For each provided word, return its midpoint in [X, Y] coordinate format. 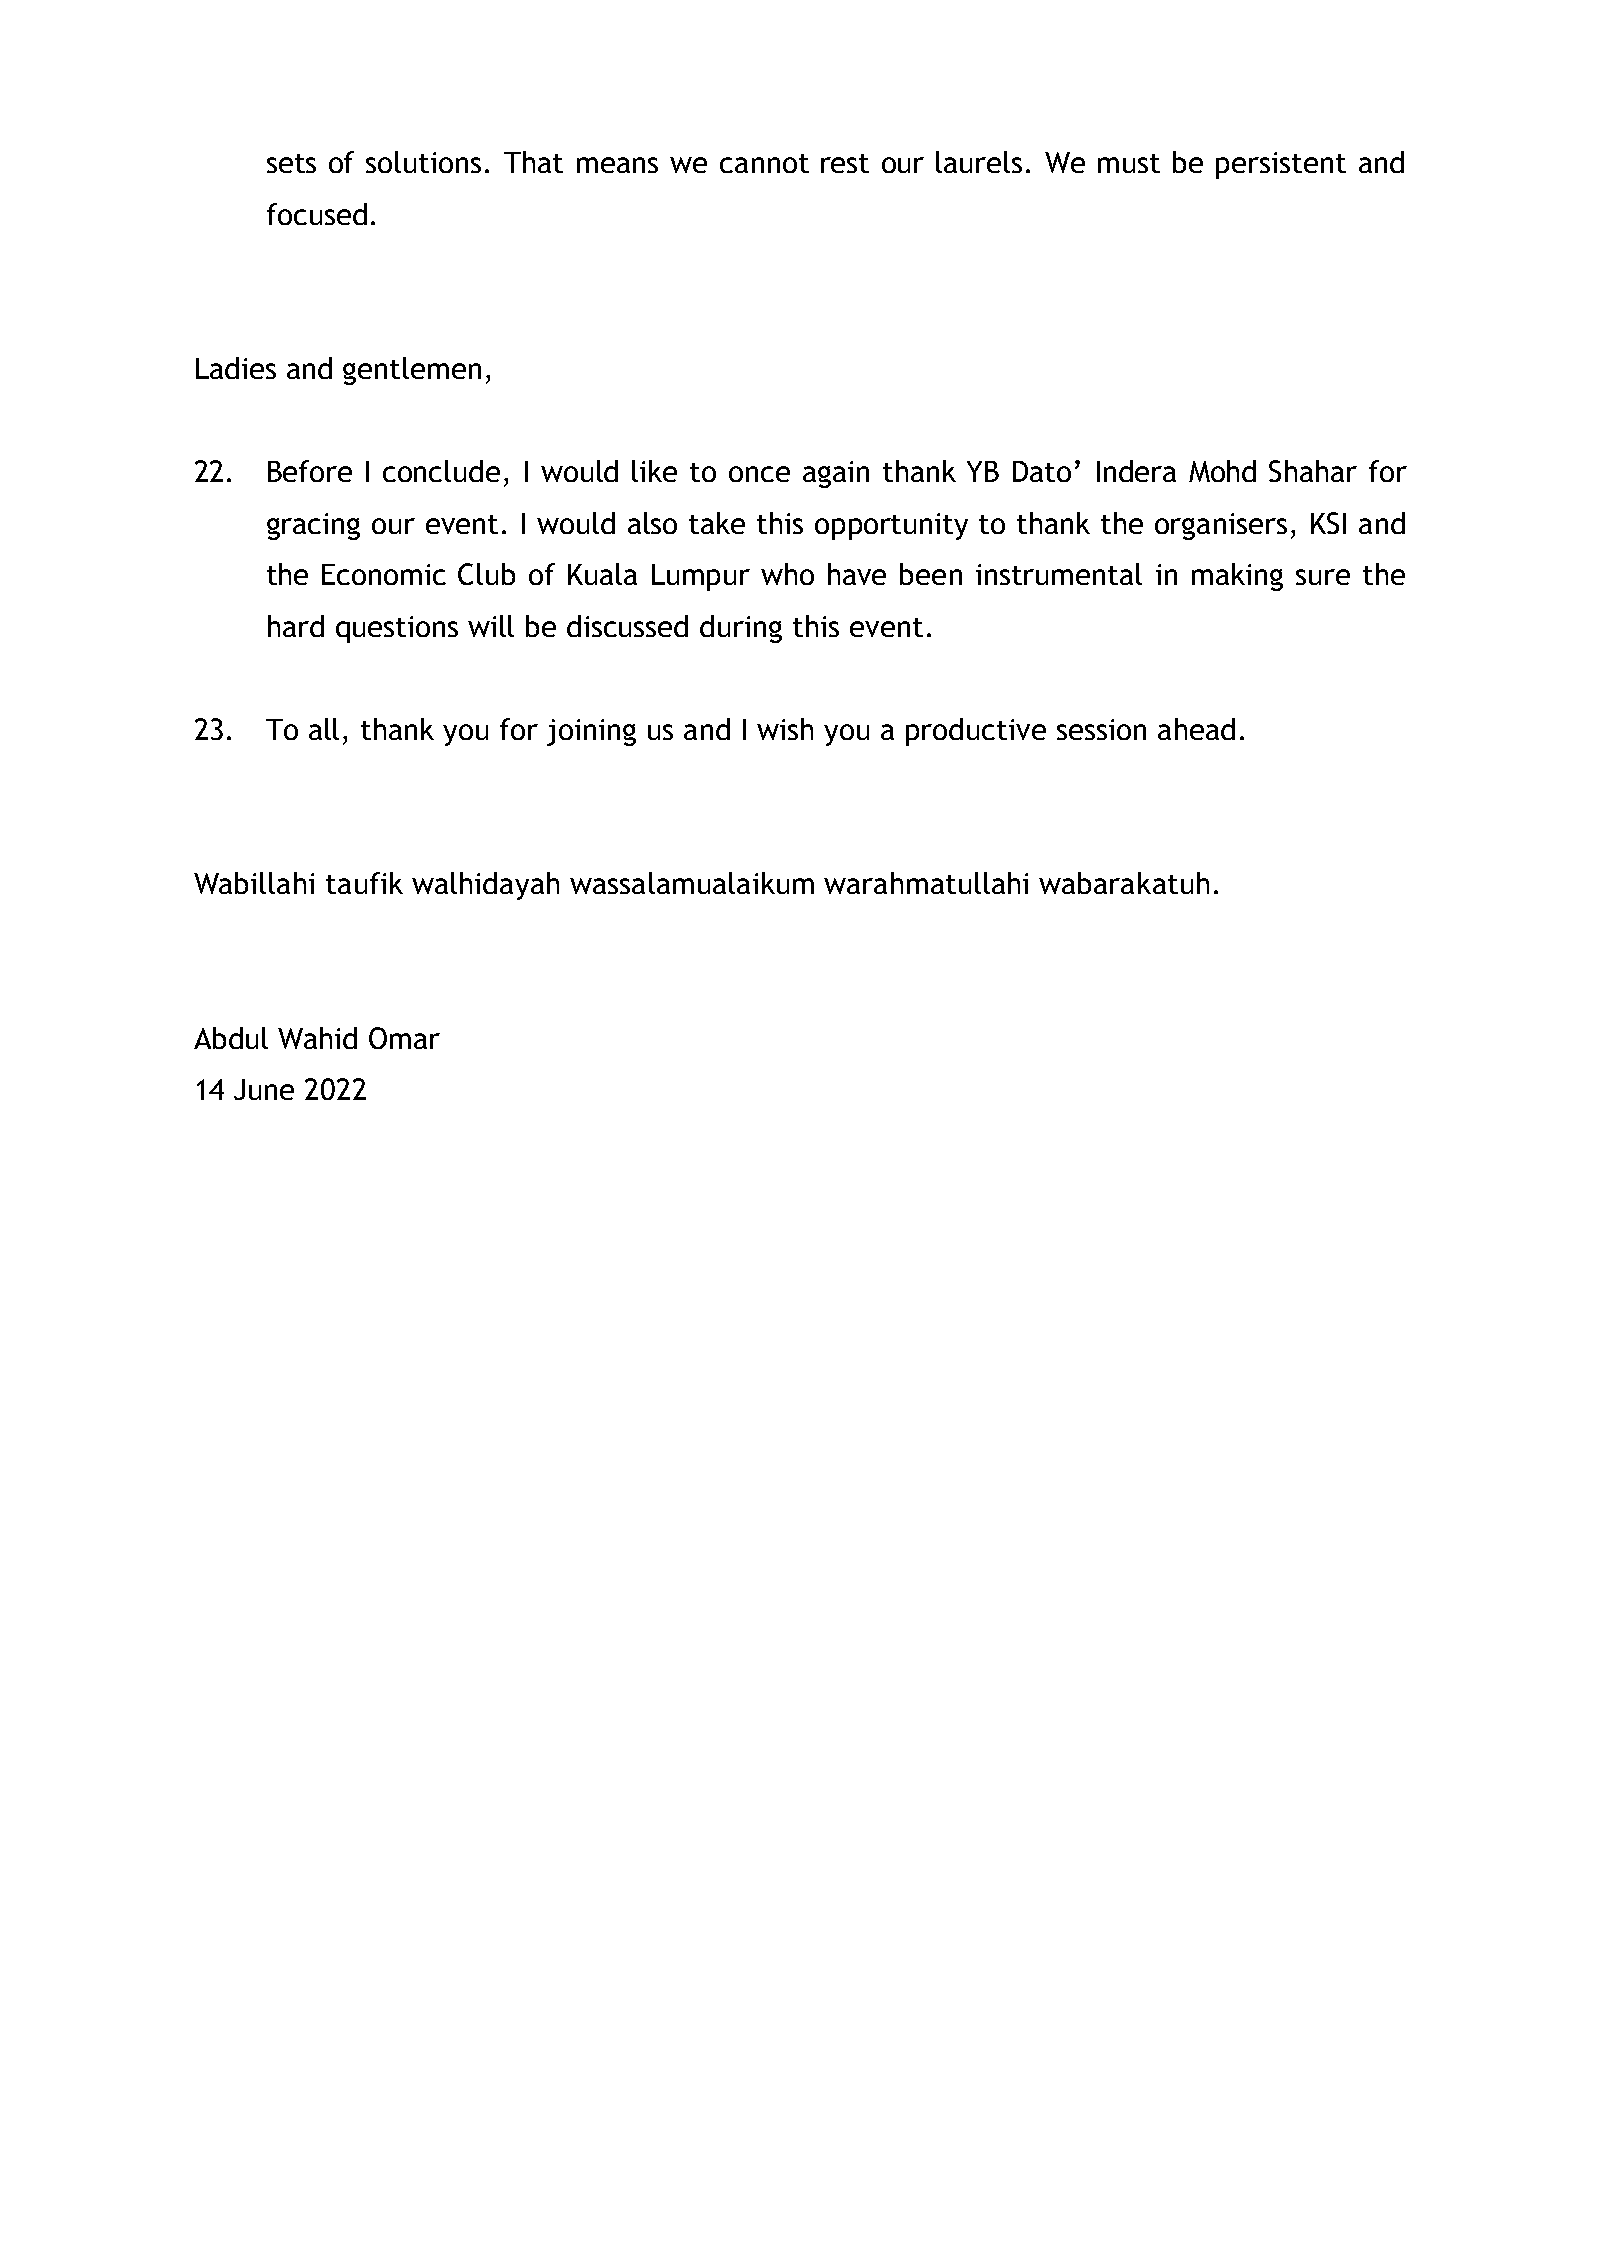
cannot [764, 163]
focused [317, 214]
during [741, 629]
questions [397, 629]
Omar [404, 1038]
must [1129, 163]
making [1237, 577]
